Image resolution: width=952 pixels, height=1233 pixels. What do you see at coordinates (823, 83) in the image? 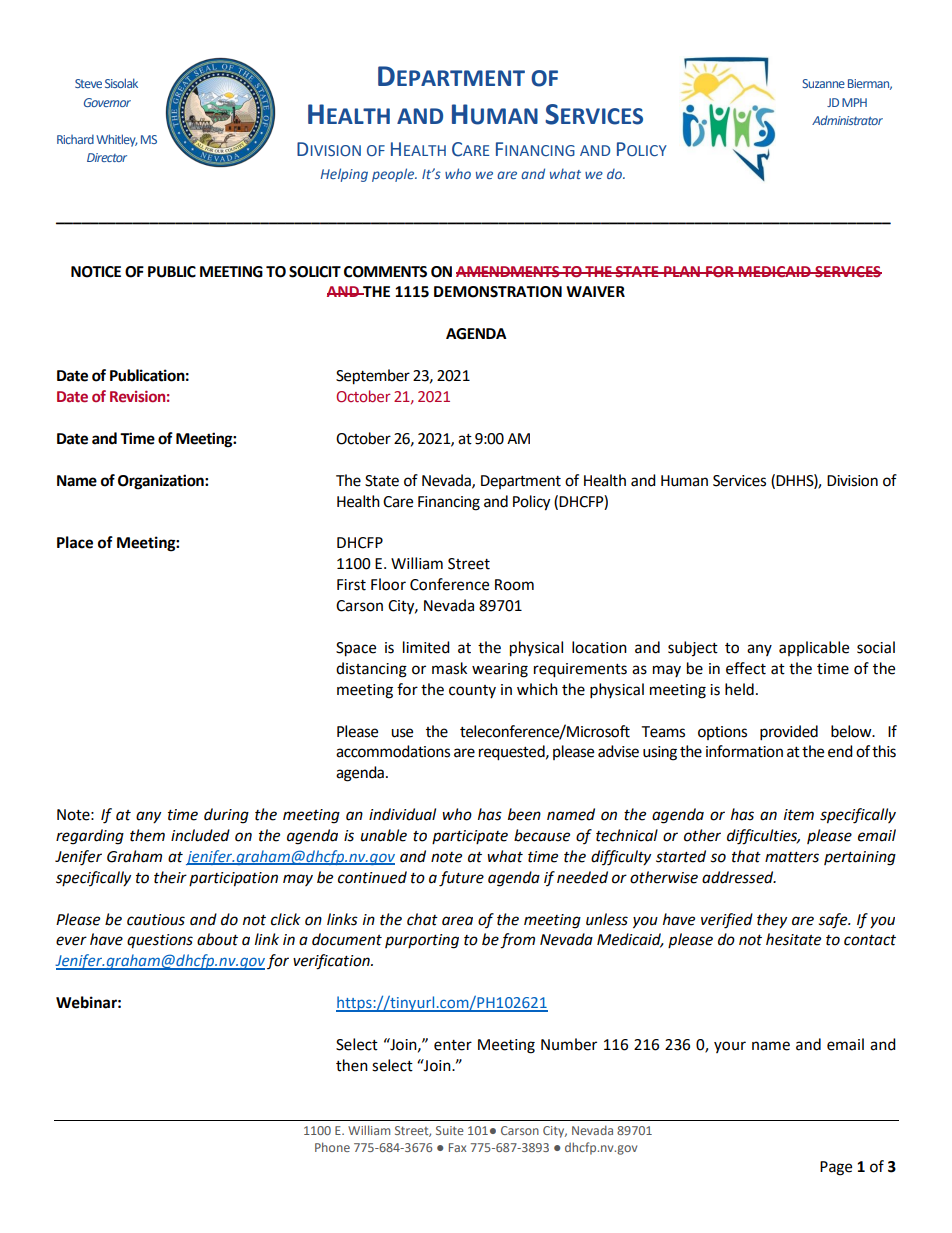
I see `Suzanne` at bounding box center [823, 83].
